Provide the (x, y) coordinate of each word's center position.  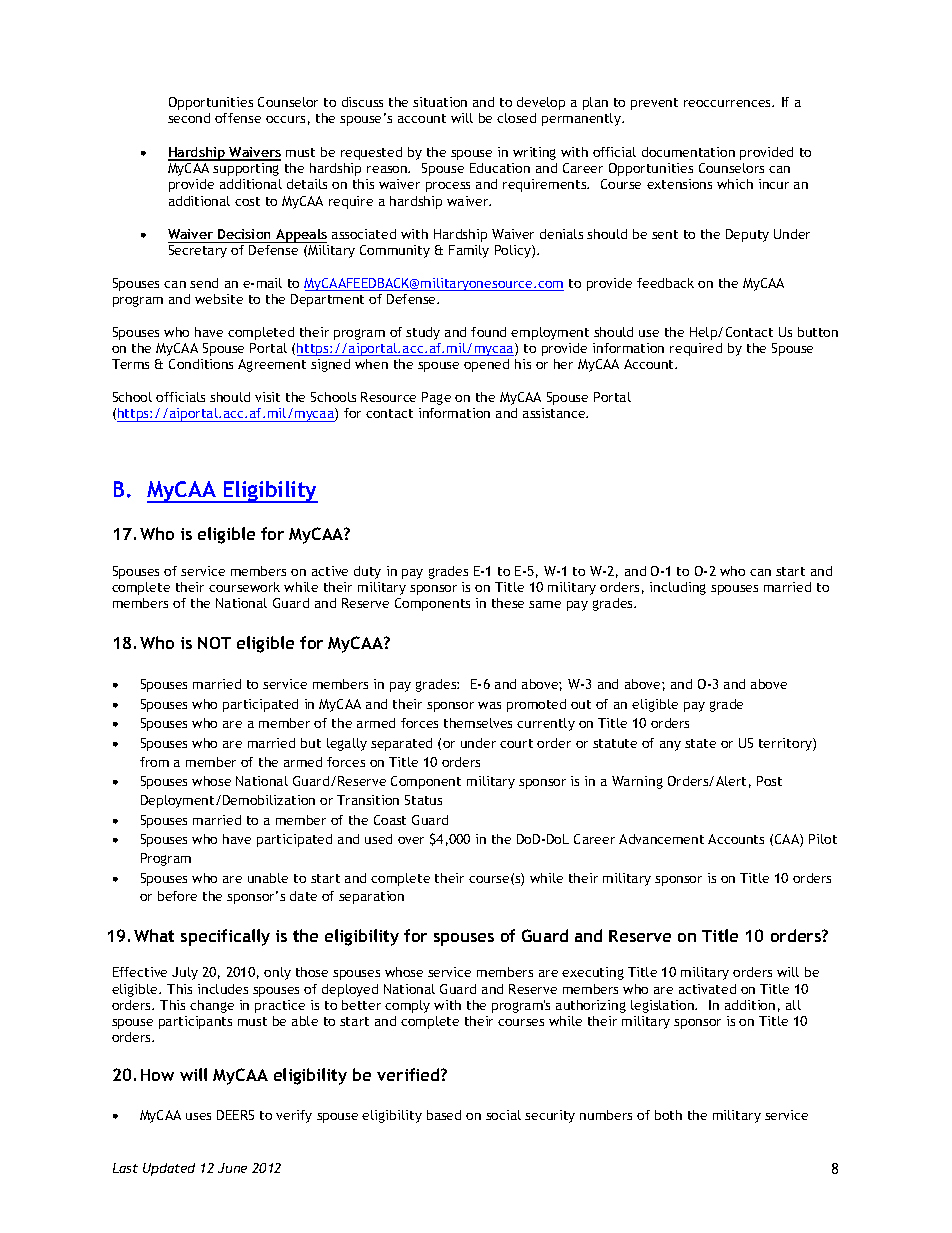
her (563, 364)
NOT (214, 643)
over (411, 840)
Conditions (201, 364)
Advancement (661, 839)
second (189, 118)
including (678, 588)
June (232, 1168)
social (503, 1115)
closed (516, 118)
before (177, 896)
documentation (688, 152)
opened (486, 365)
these (508, 603)
